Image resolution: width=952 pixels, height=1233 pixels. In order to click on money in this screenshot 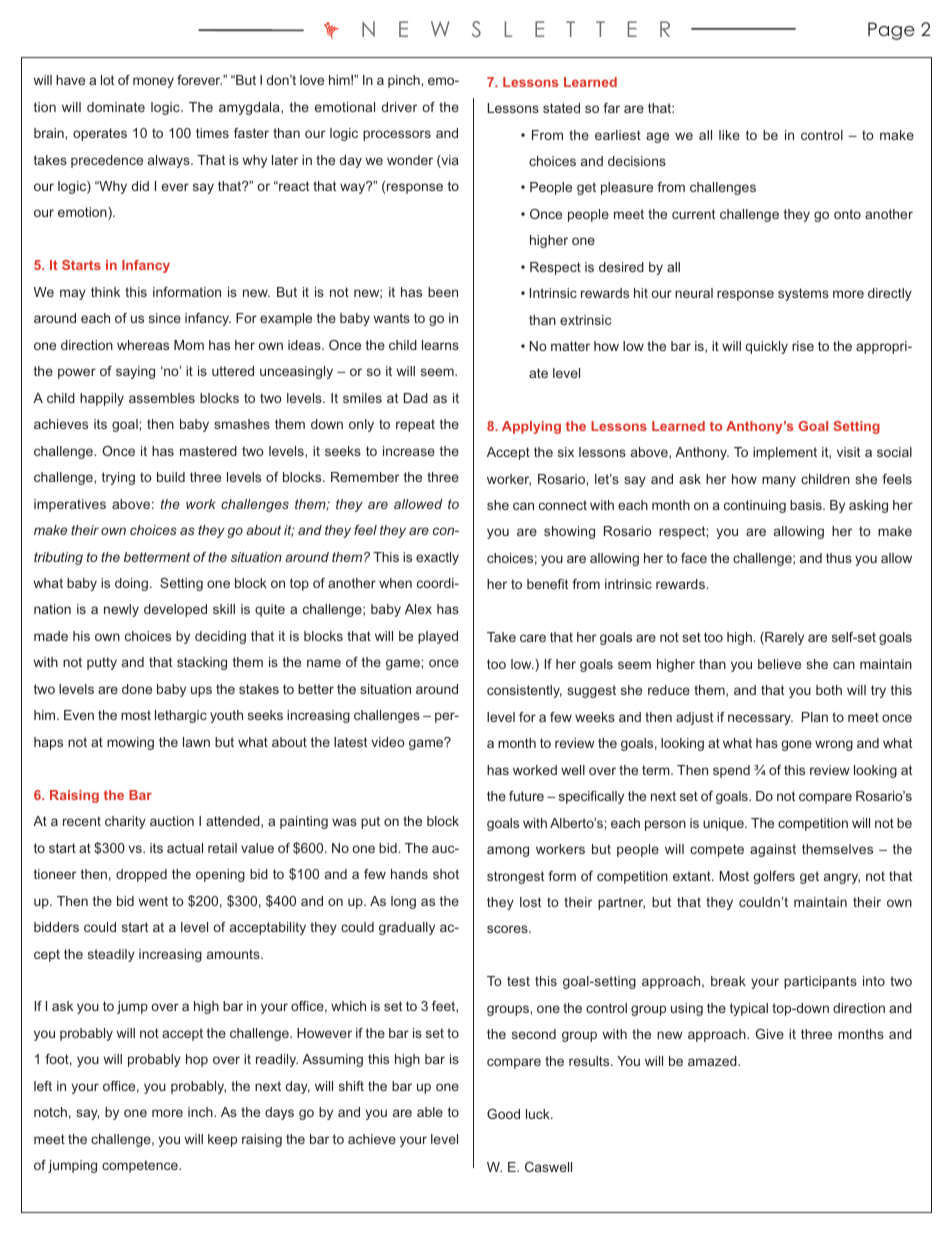, I will do `click(153, 82)`.
